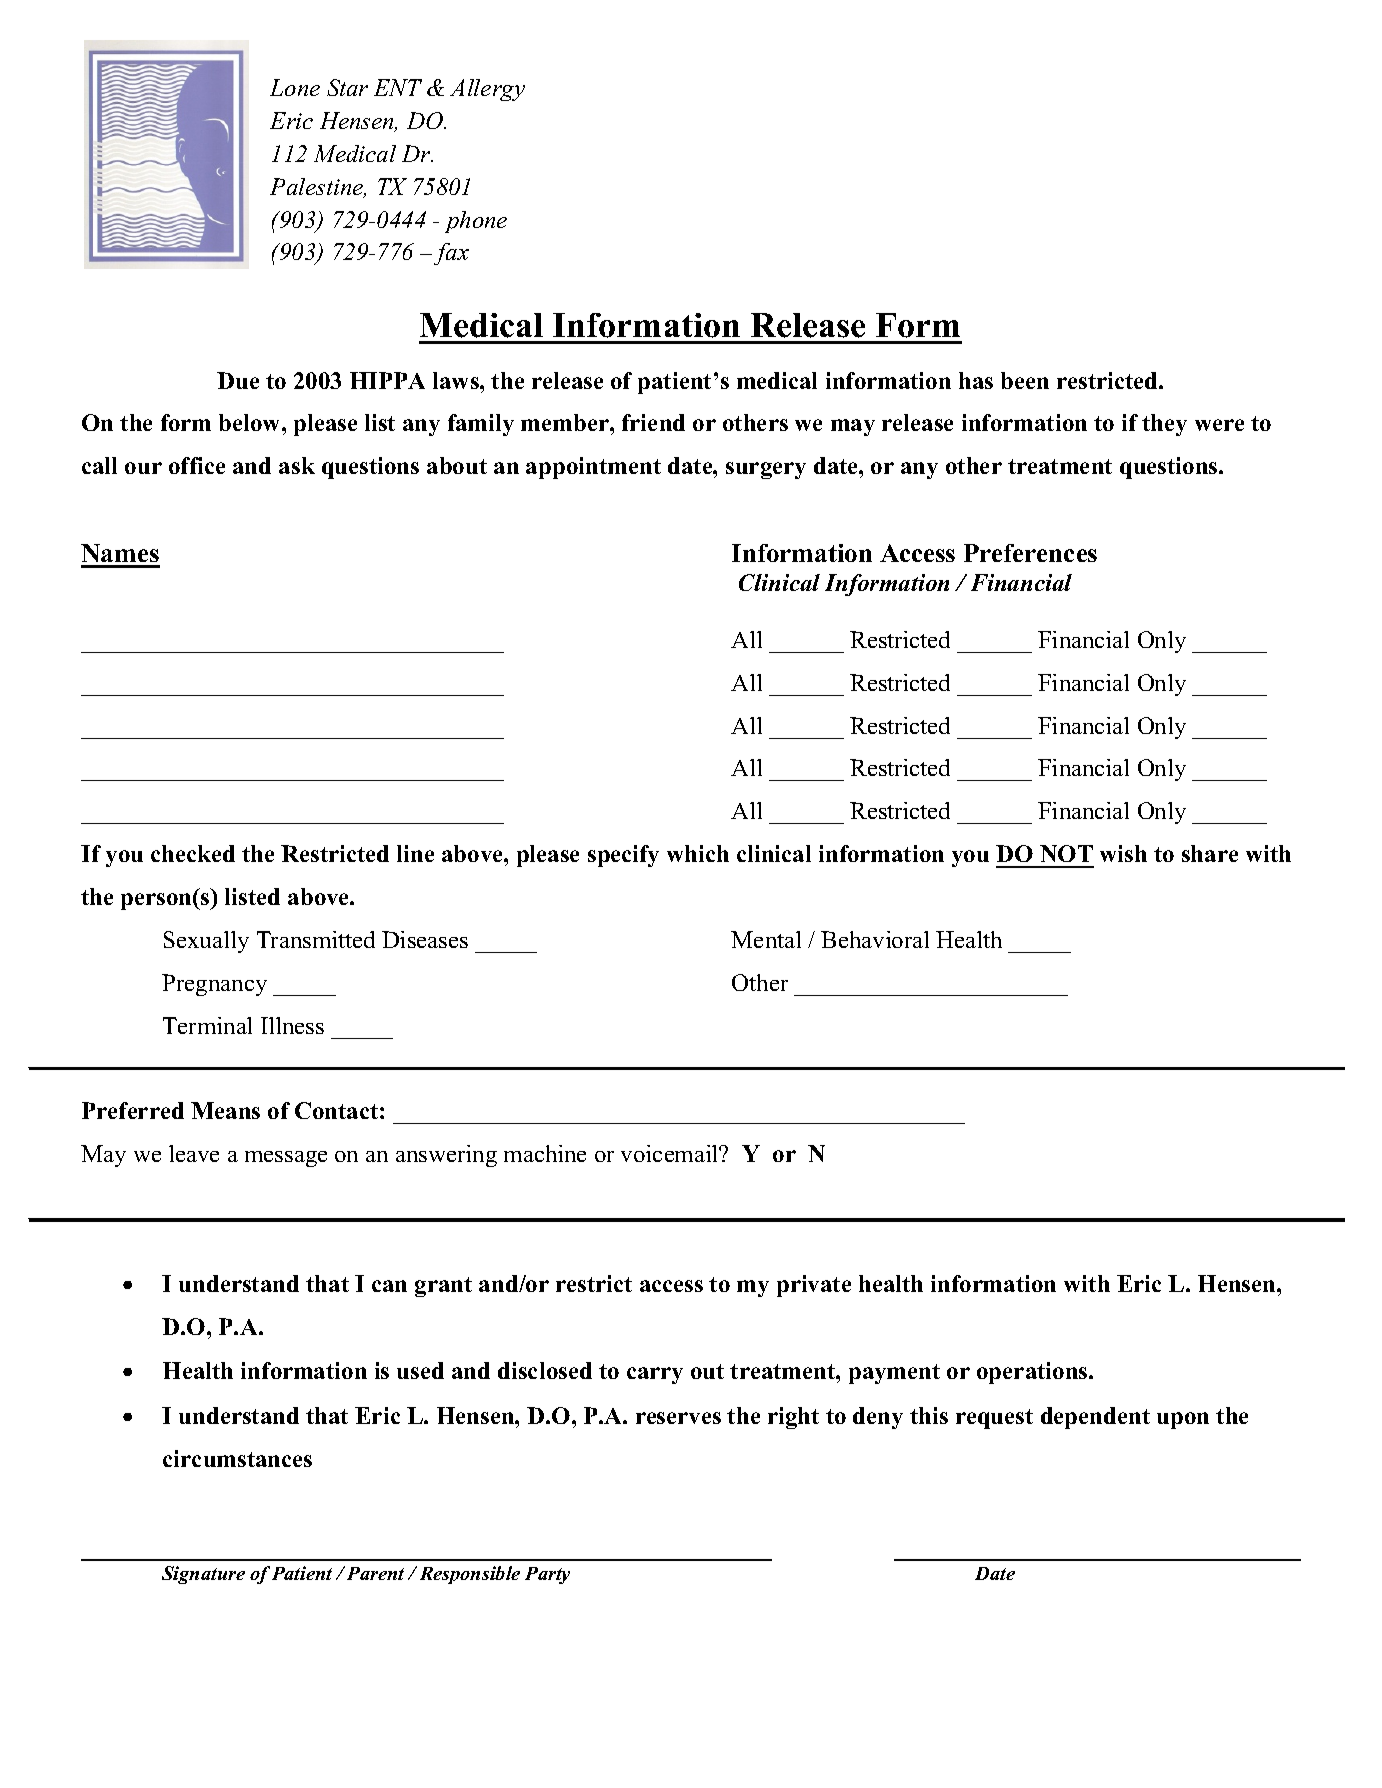 This page has height=1788, width=1382. I want to click on checked, so click(193, 853).
